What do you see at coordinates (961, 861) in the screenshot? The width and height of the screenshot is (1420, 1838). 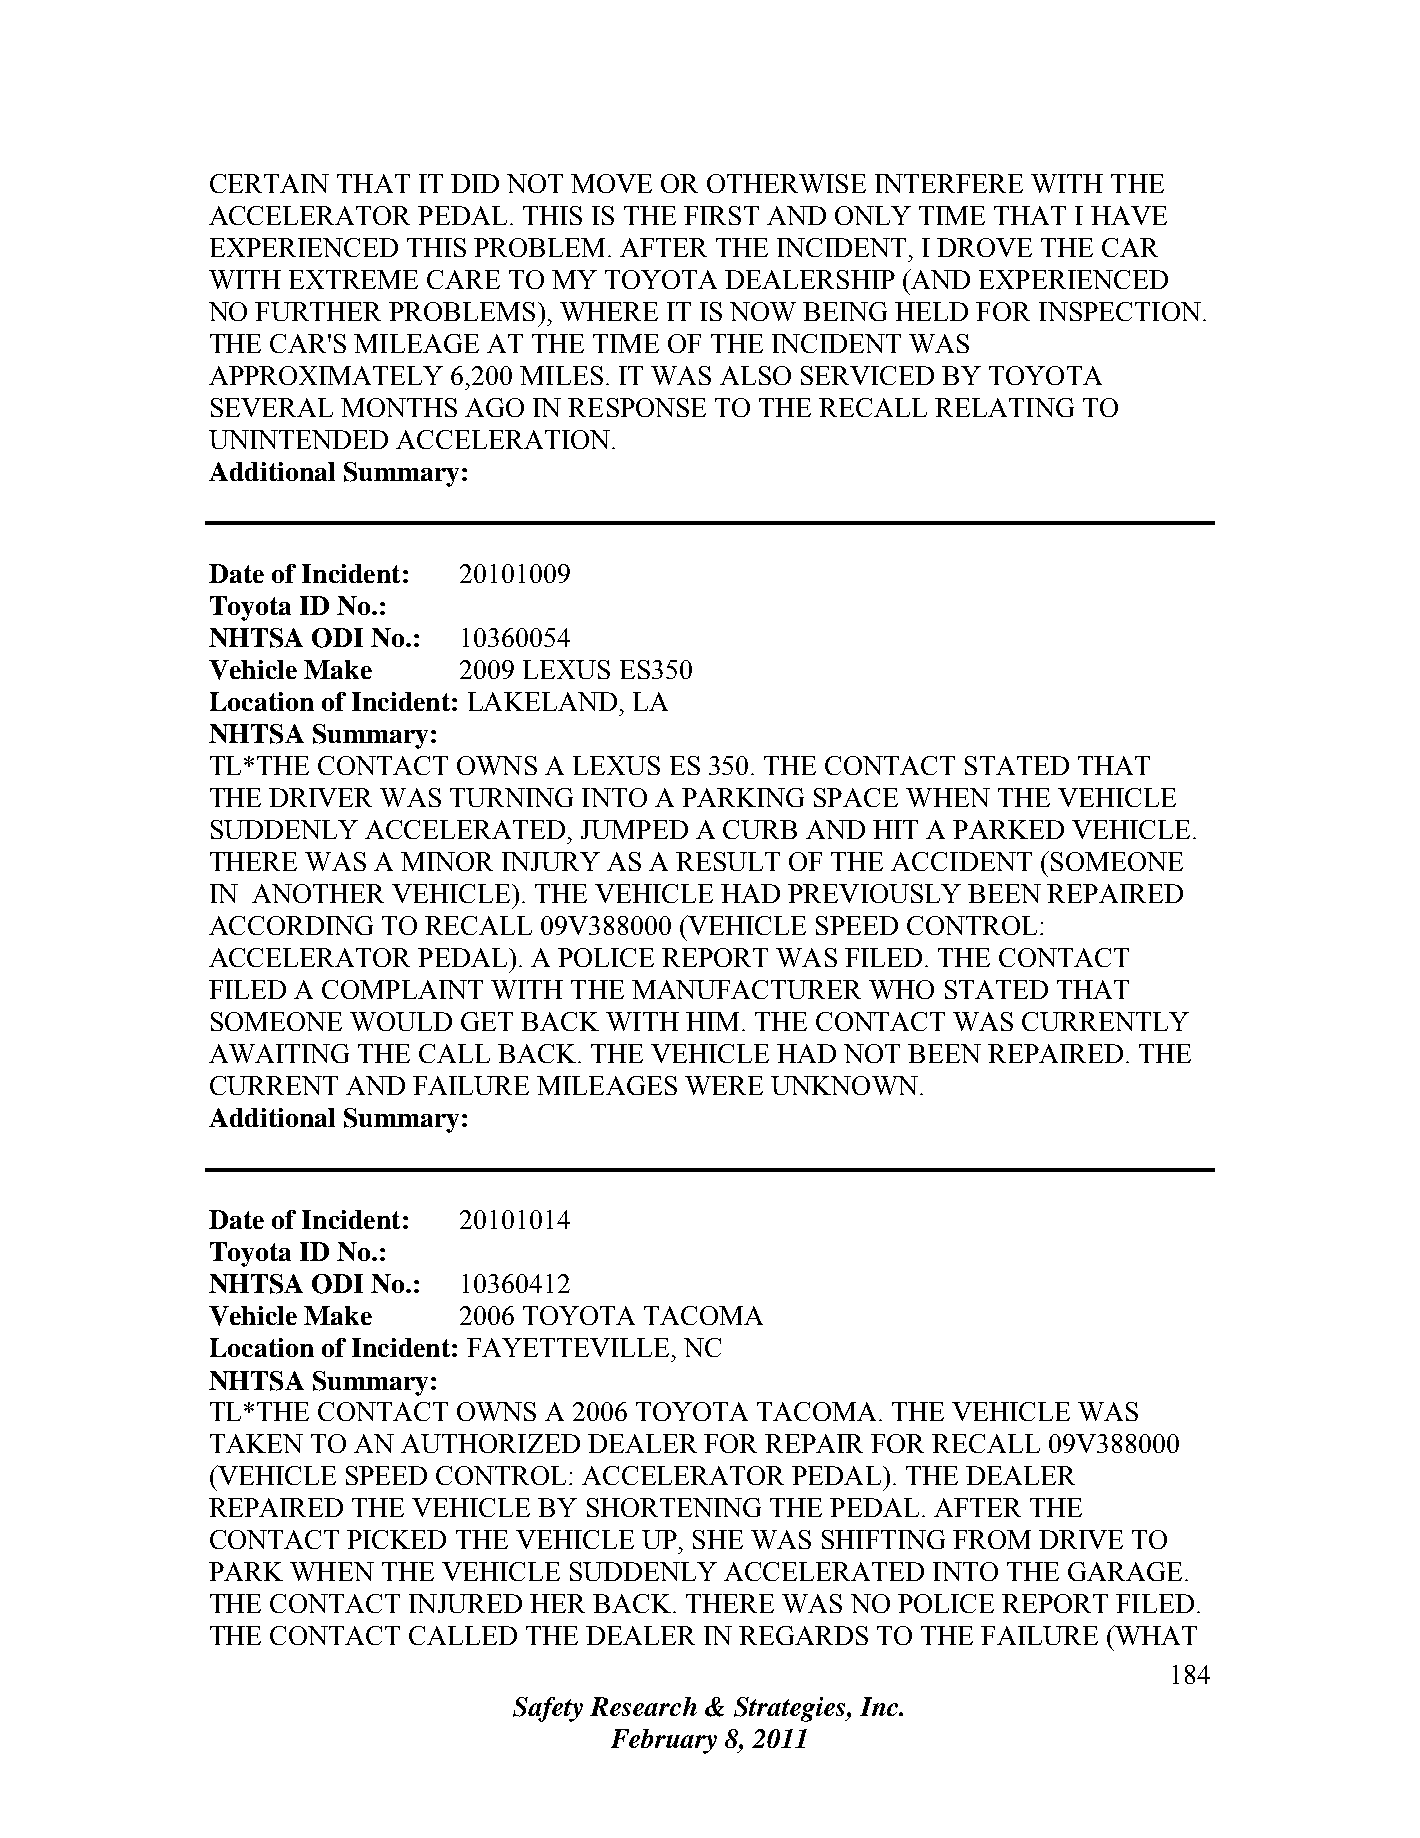 I see `ACCIDENT` at bounding box center [961, 861].
